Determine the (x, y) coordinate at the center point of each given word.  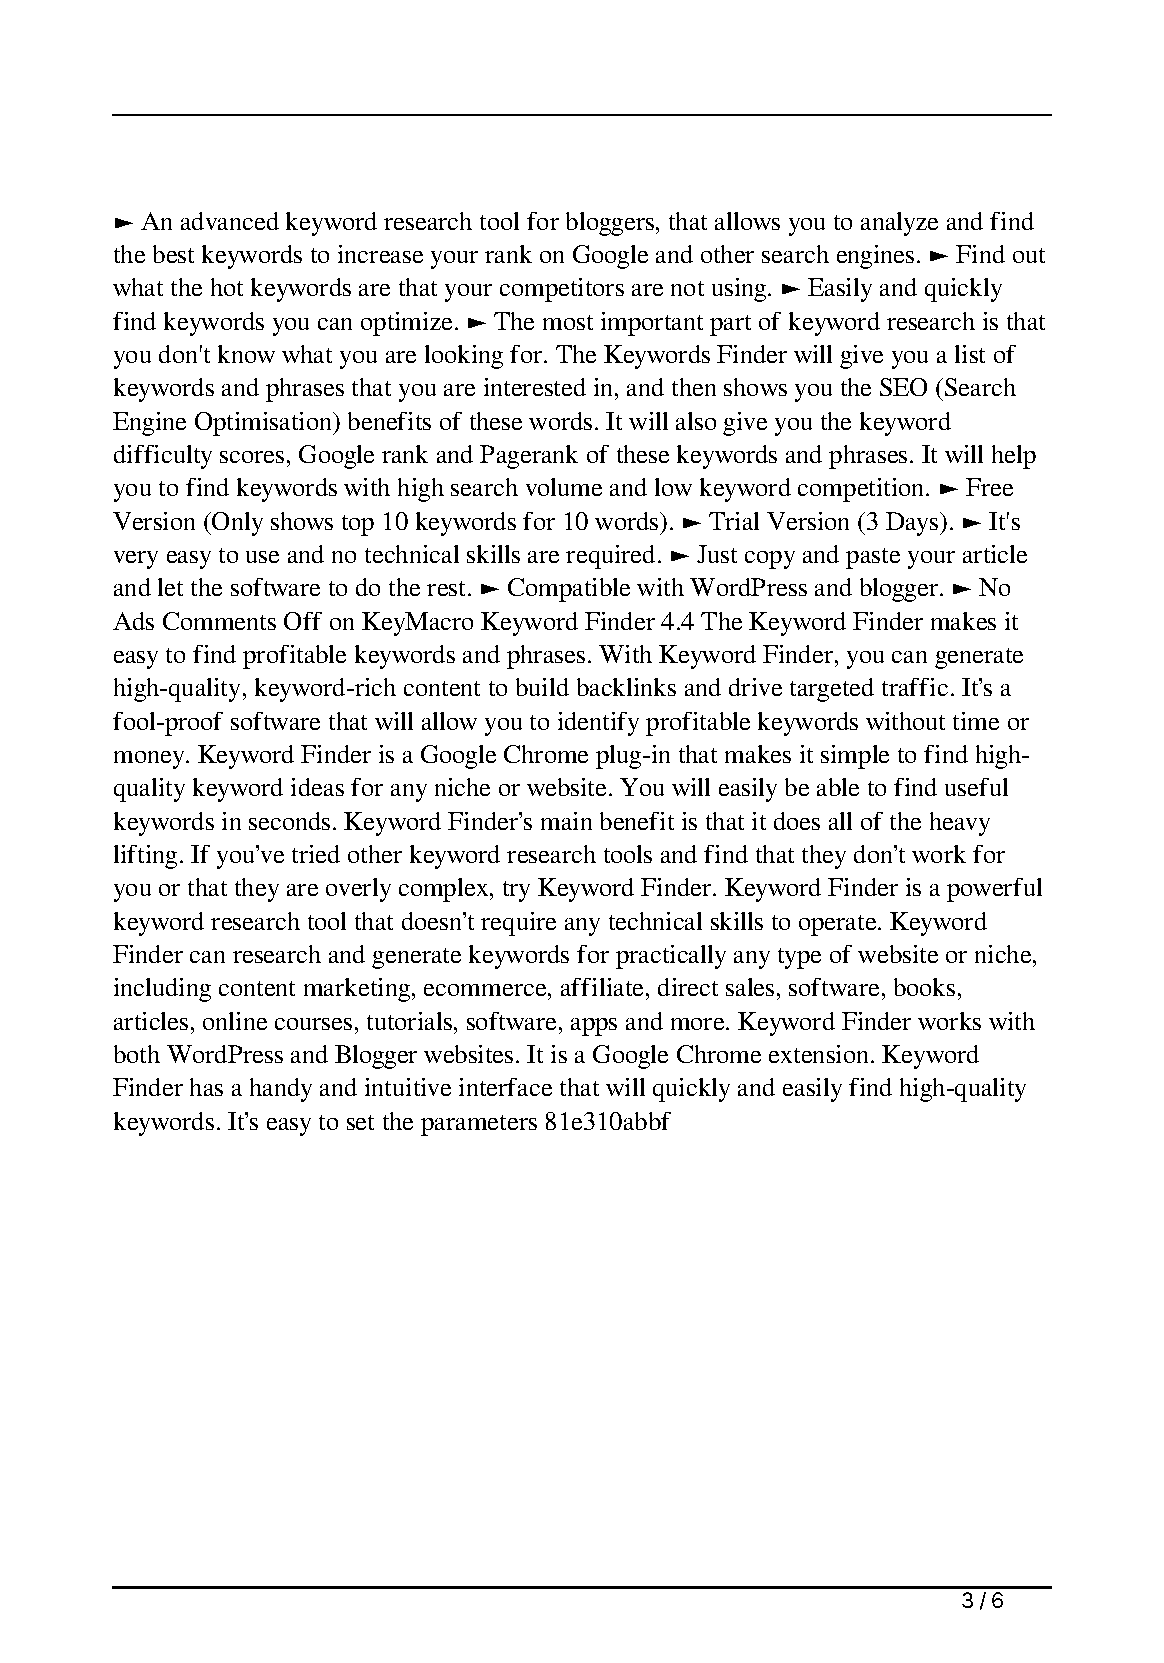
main (566, 821)
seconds (289, 821)
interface (505, 1087)
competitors (562, 290)
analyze (899, 224)
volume (564, 487)
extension (820, 1054)
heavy (960, 824)
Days (913, 524)
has (206, 1087)
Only (236, 524)
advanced (230, 221)
